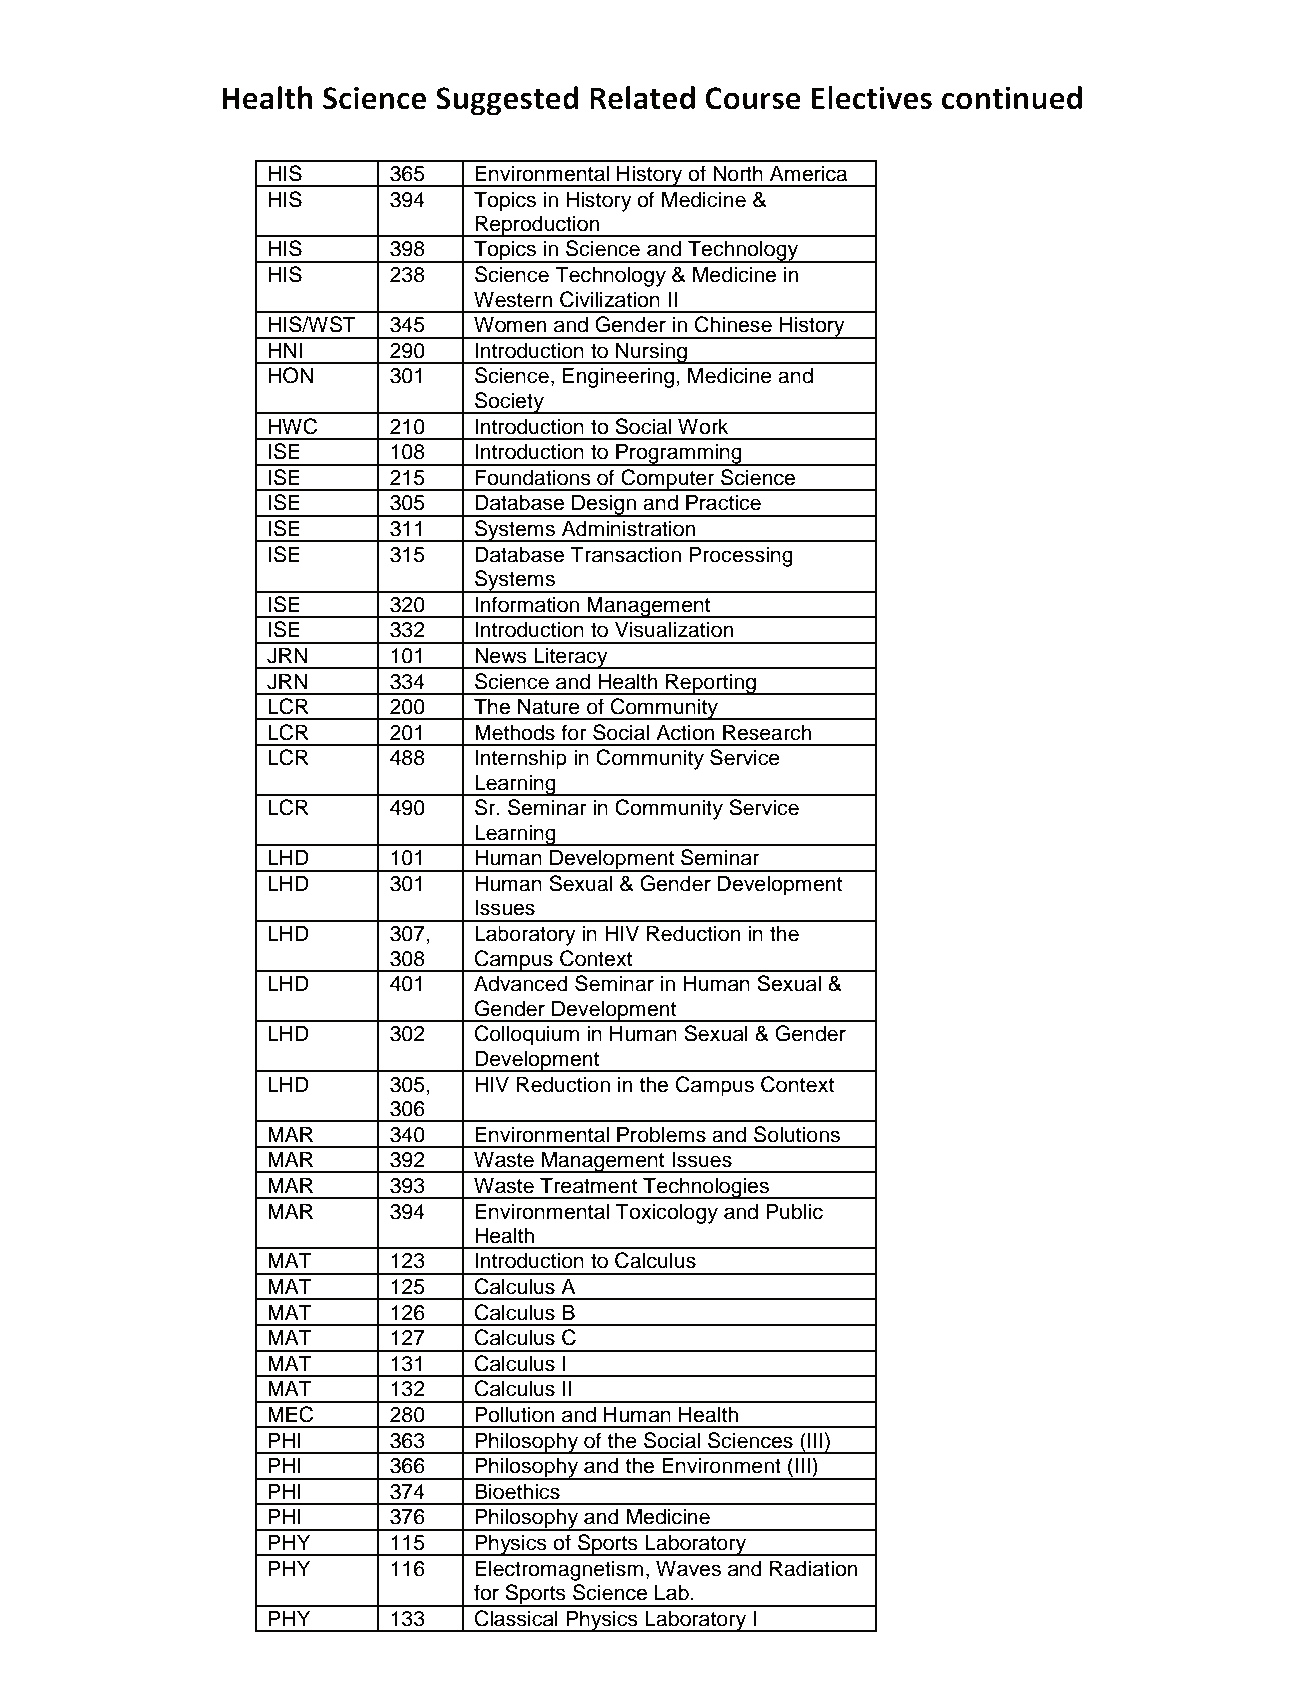  What do you see at coordinates (642, 98) in the page?
I see `Related` at bounding box center [642, 98].
